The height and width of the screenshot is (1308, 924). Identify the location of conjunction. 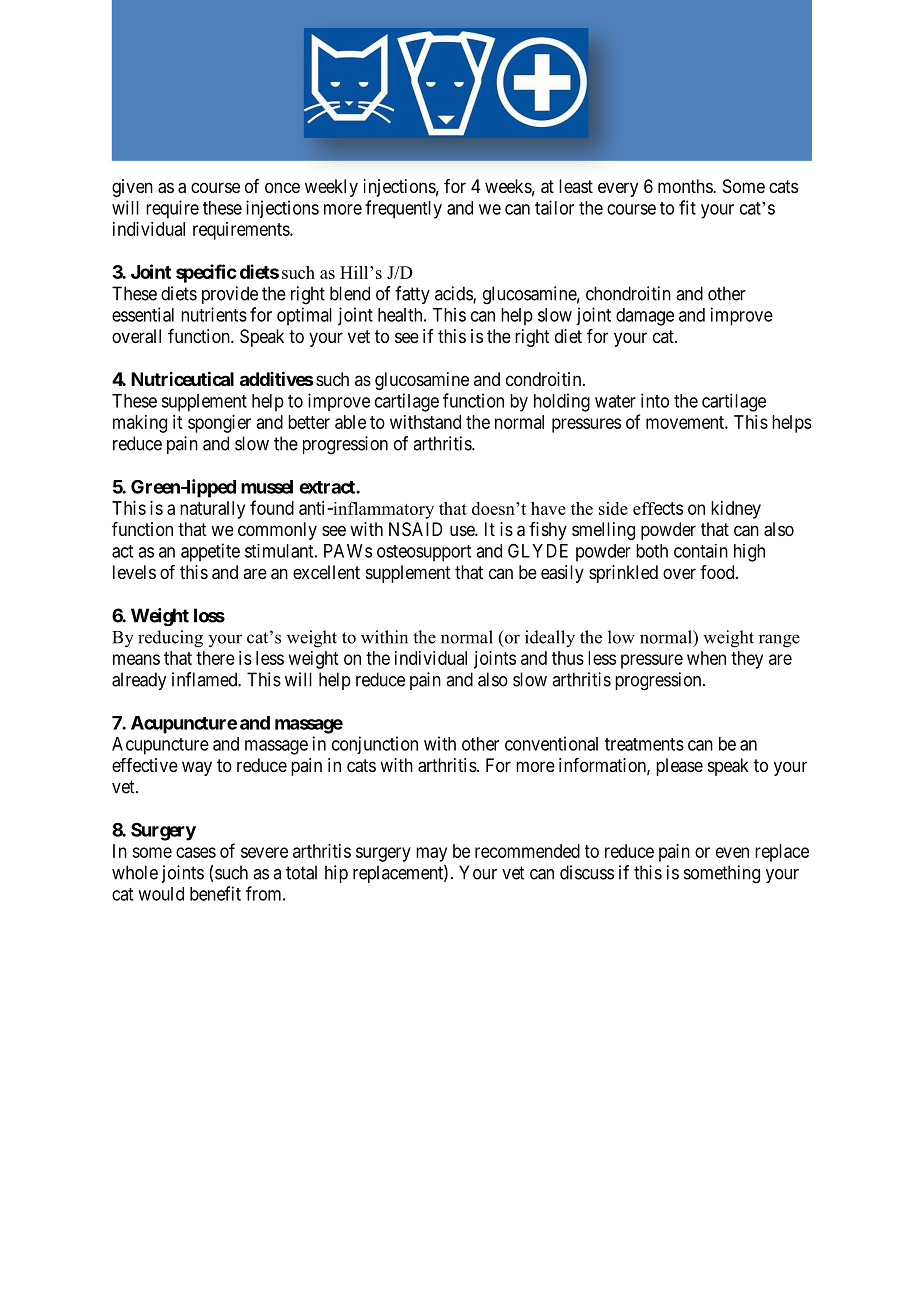
(375, 745).
